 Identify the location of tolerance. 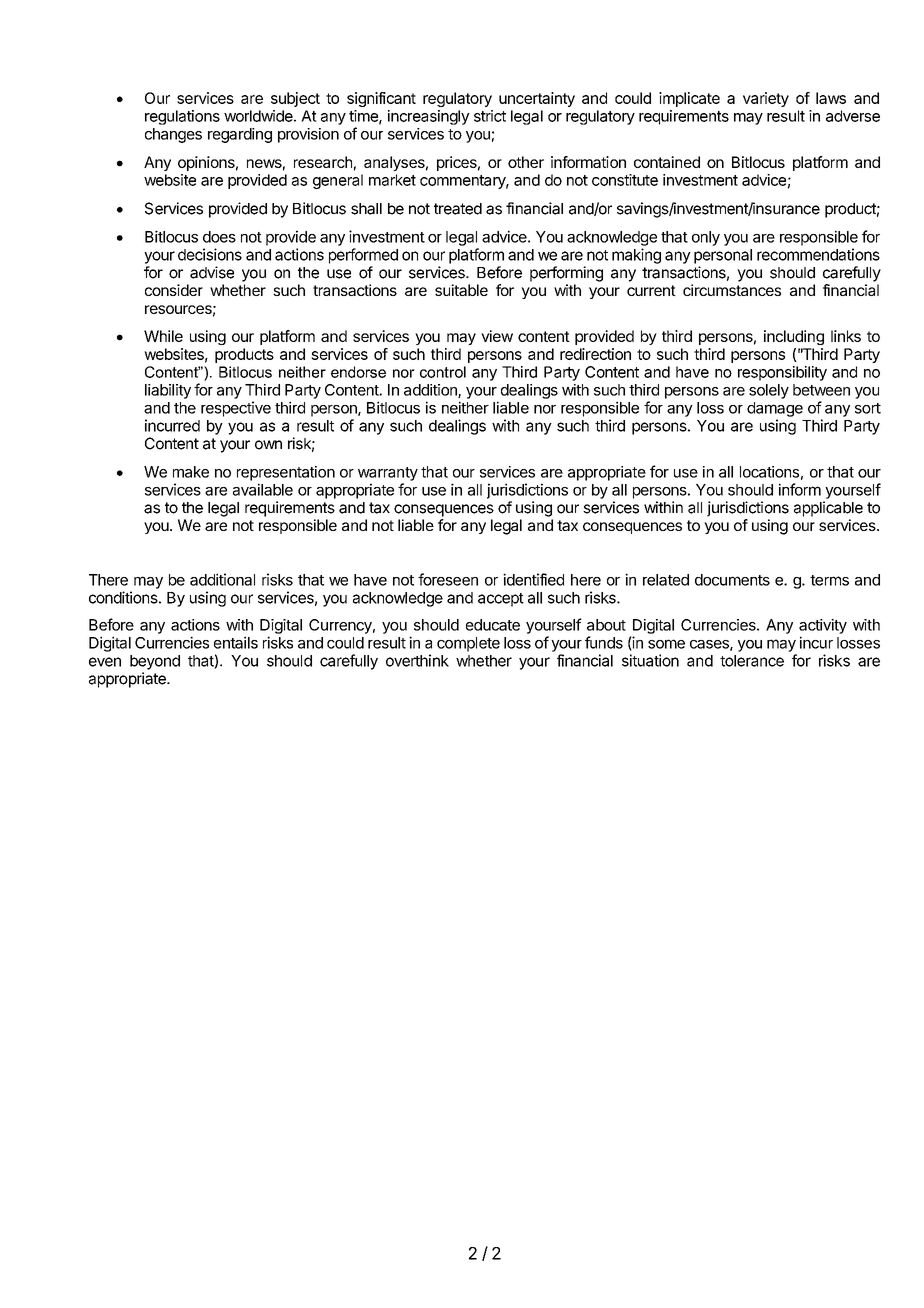
(752, 661).
